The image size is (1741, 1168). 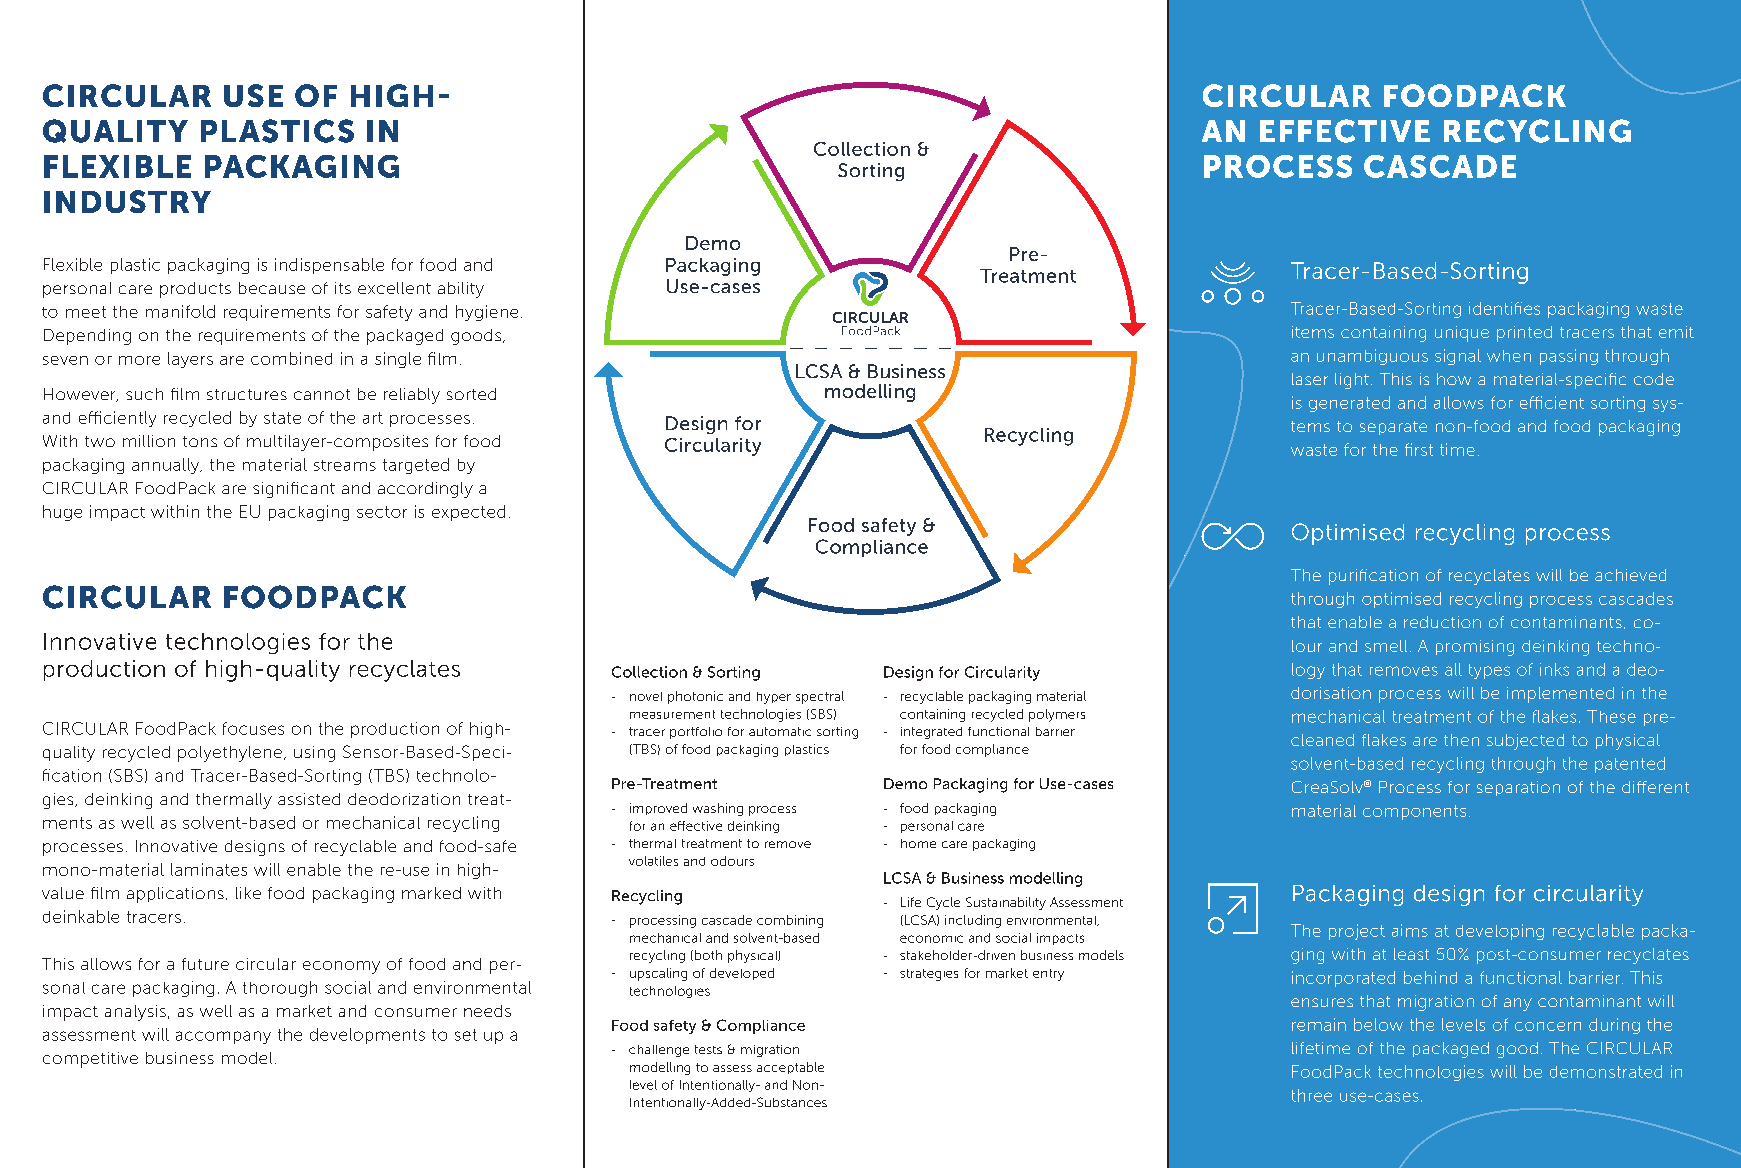 What do you see at coordinates (468, 513) in the screenshot?
I see `expected` at bounding box center [468, 513].
